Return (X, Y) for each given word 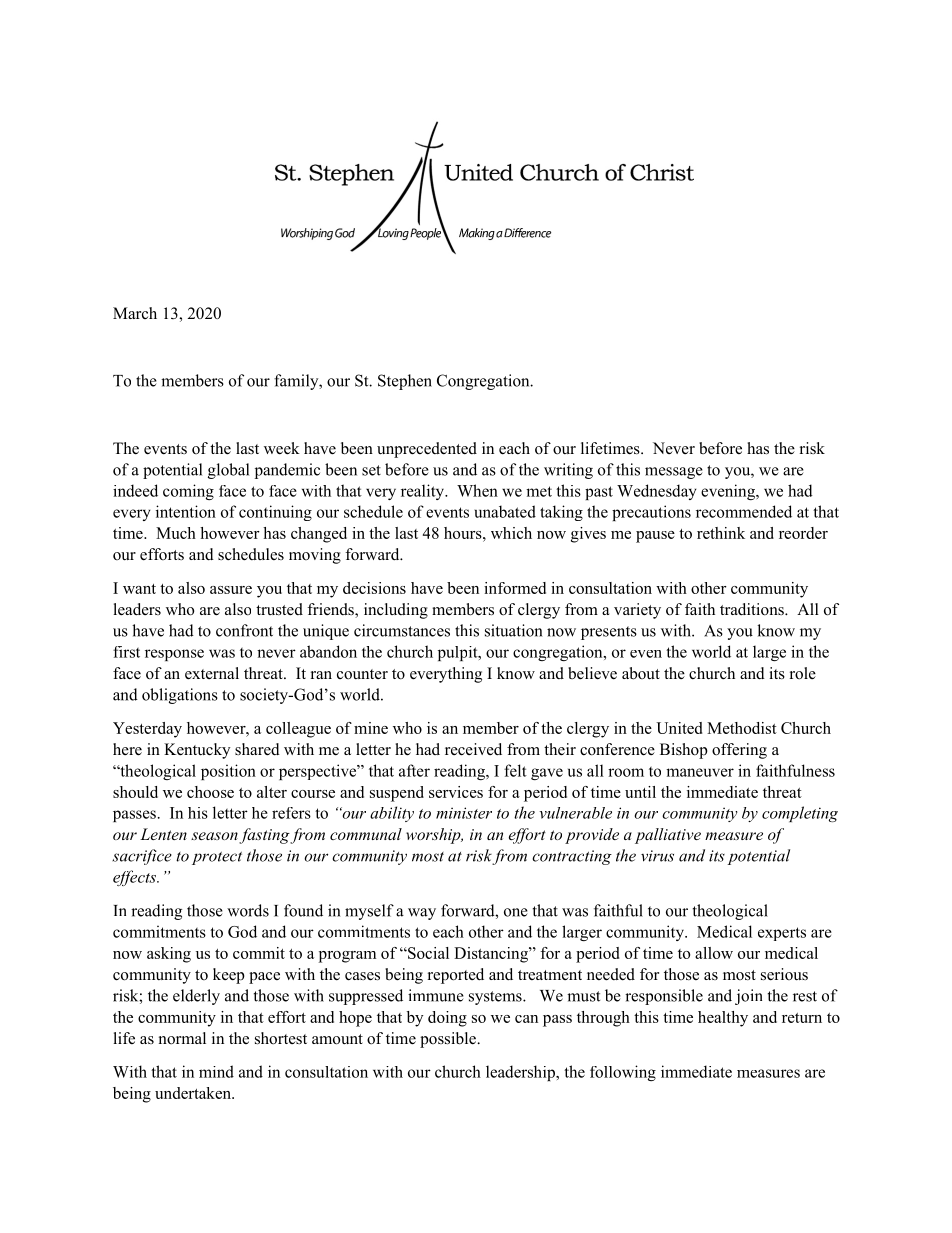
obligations (180, 696)
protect (217, 858)
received (473, 749)
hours (464, 533)
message (674, 473)
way (422, 914)
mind (216, 1071)
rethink (721, 533)
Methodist (742, 728)
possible (449, 1040)
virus (657, 856)
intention (186, 511)
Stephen (405, 382)
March (135, 313)
